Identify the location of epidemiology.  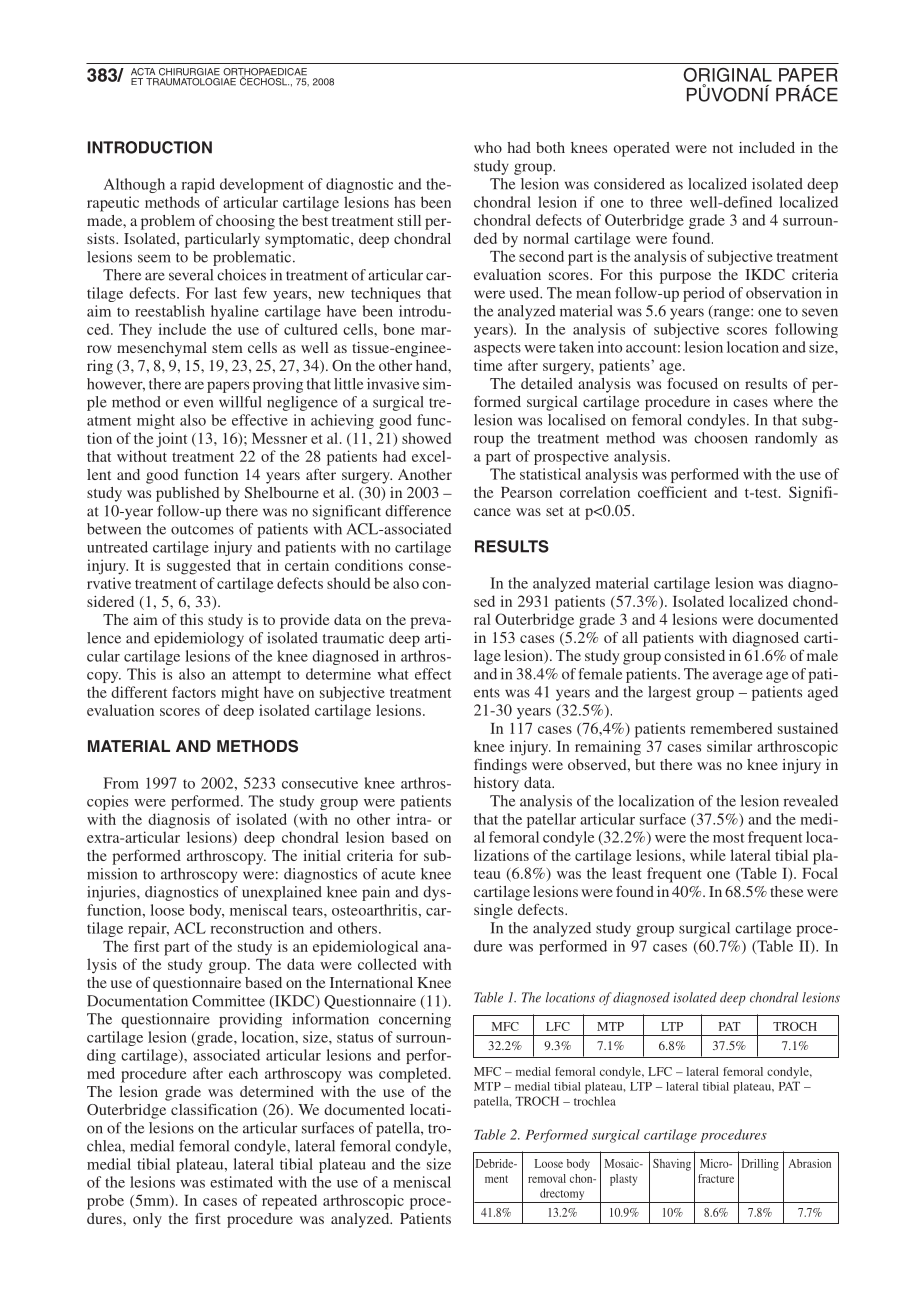
(199, 639).
